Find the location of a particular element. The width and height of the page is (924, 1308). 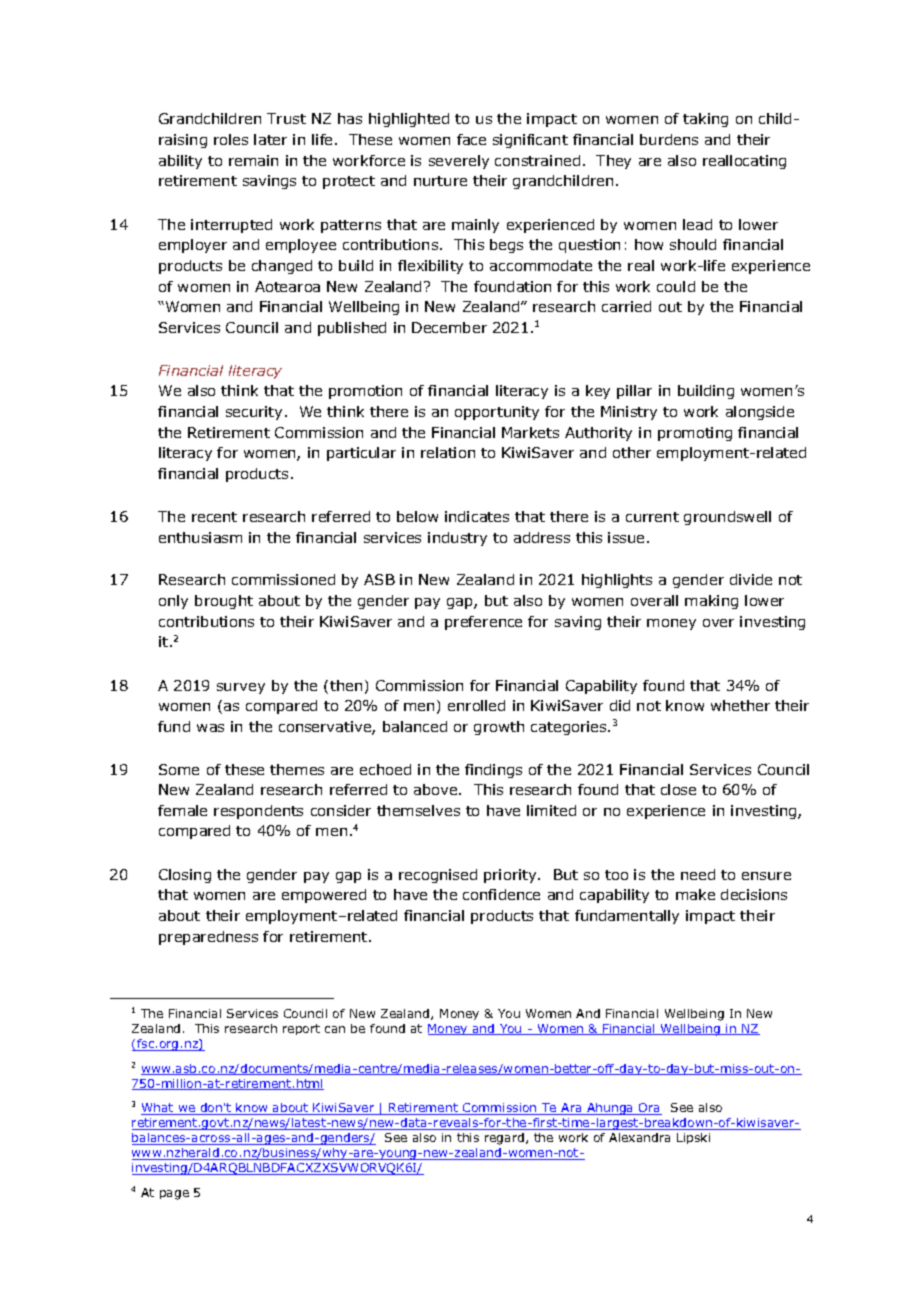

preference is located at coordinates (483, 623).
